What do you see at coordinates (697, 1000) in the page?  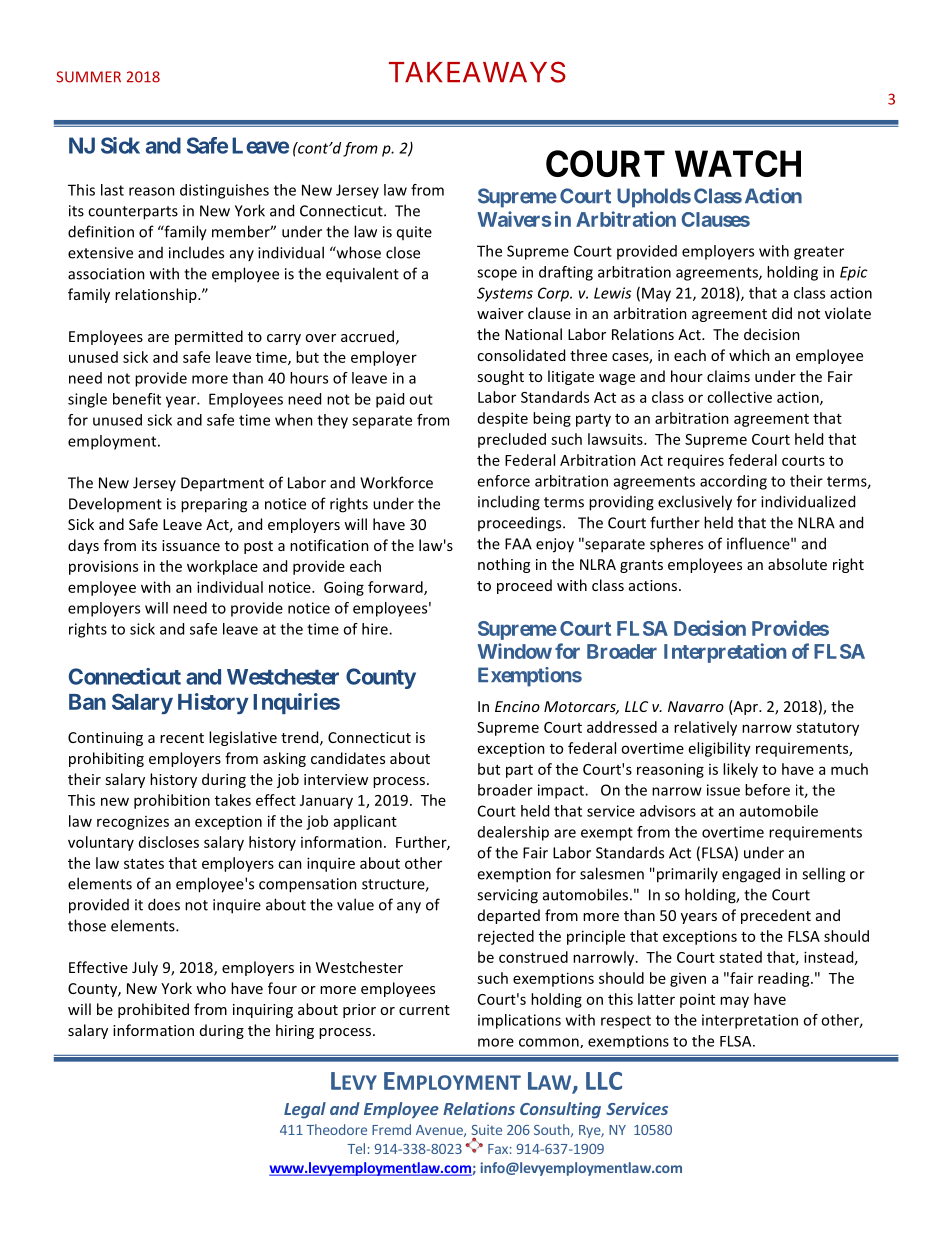 I see `point` at bounding box center [697, 1000].
